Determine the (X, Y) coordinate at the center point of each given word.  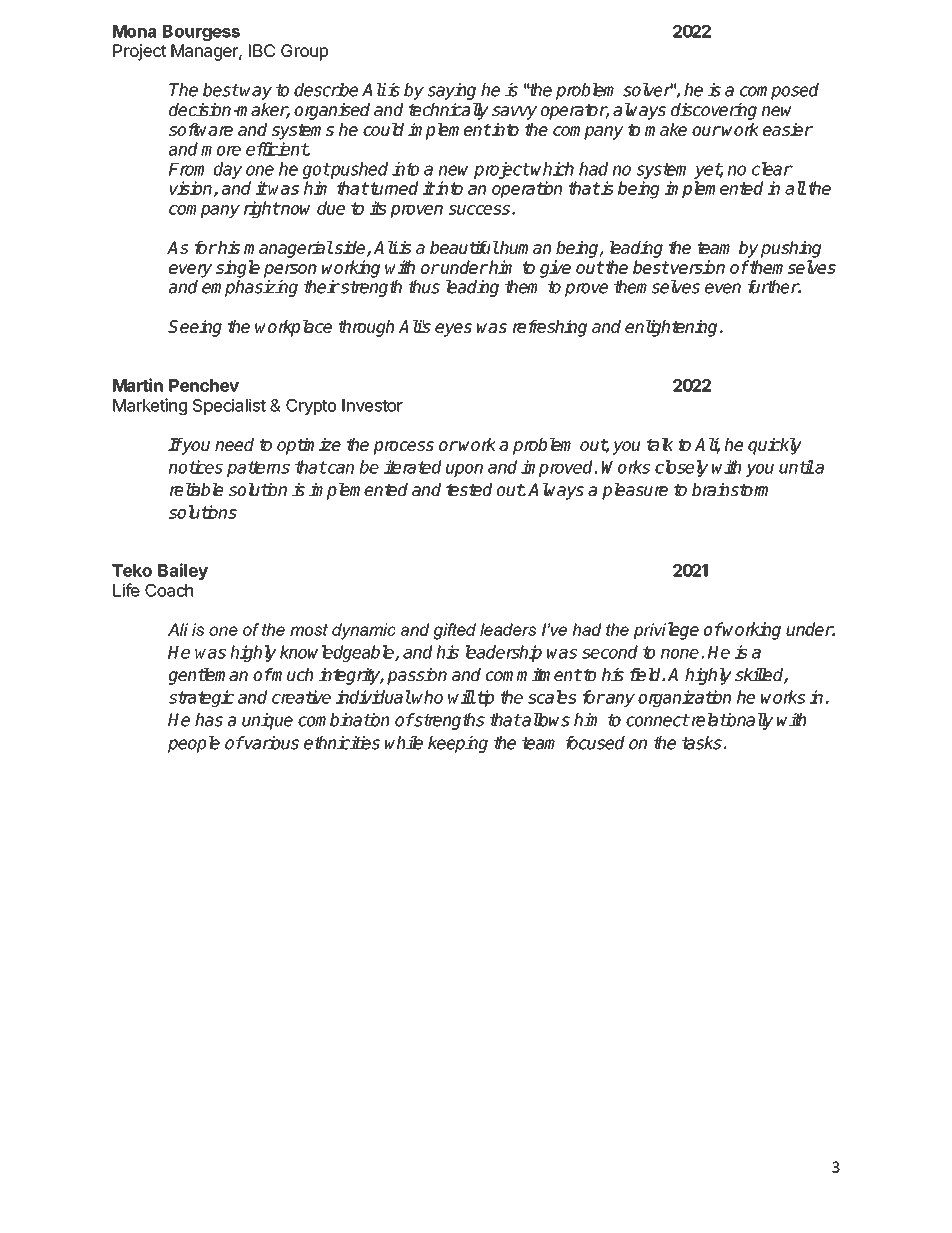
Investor (372, 405)
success (479, 210)
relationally (731, 721)
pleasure (635, 491)
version (697, 267)
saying (451, 91)
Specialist (229, 406)
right (262, 209)
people (194, 744)
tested (469, 489)
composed (779, 91)
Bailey (183, 571)
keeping (458, 744)
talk (660, 444)
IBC (262, 50)
